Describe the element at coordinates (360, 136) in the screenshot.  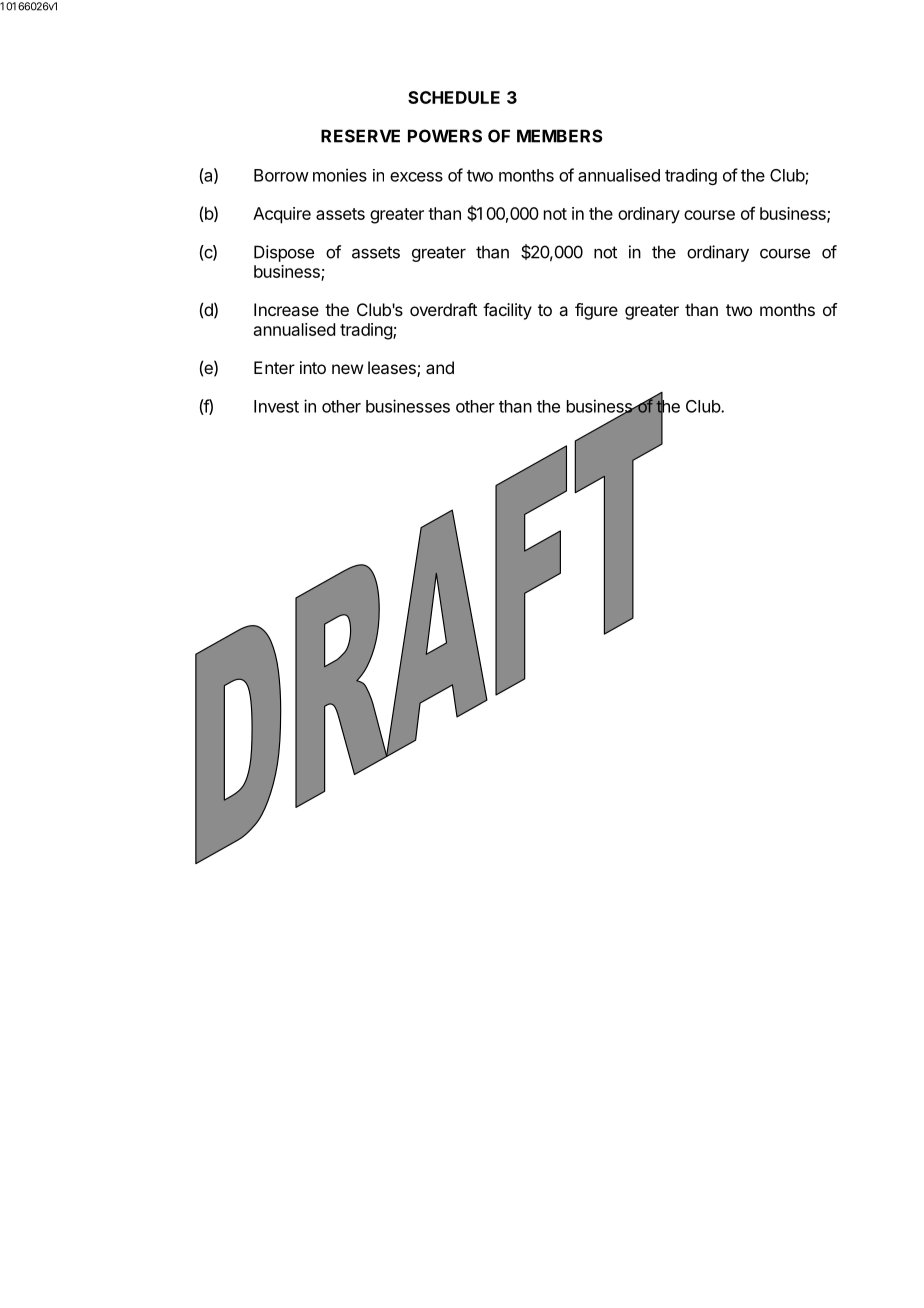
I see `RESERVE` at that location.
